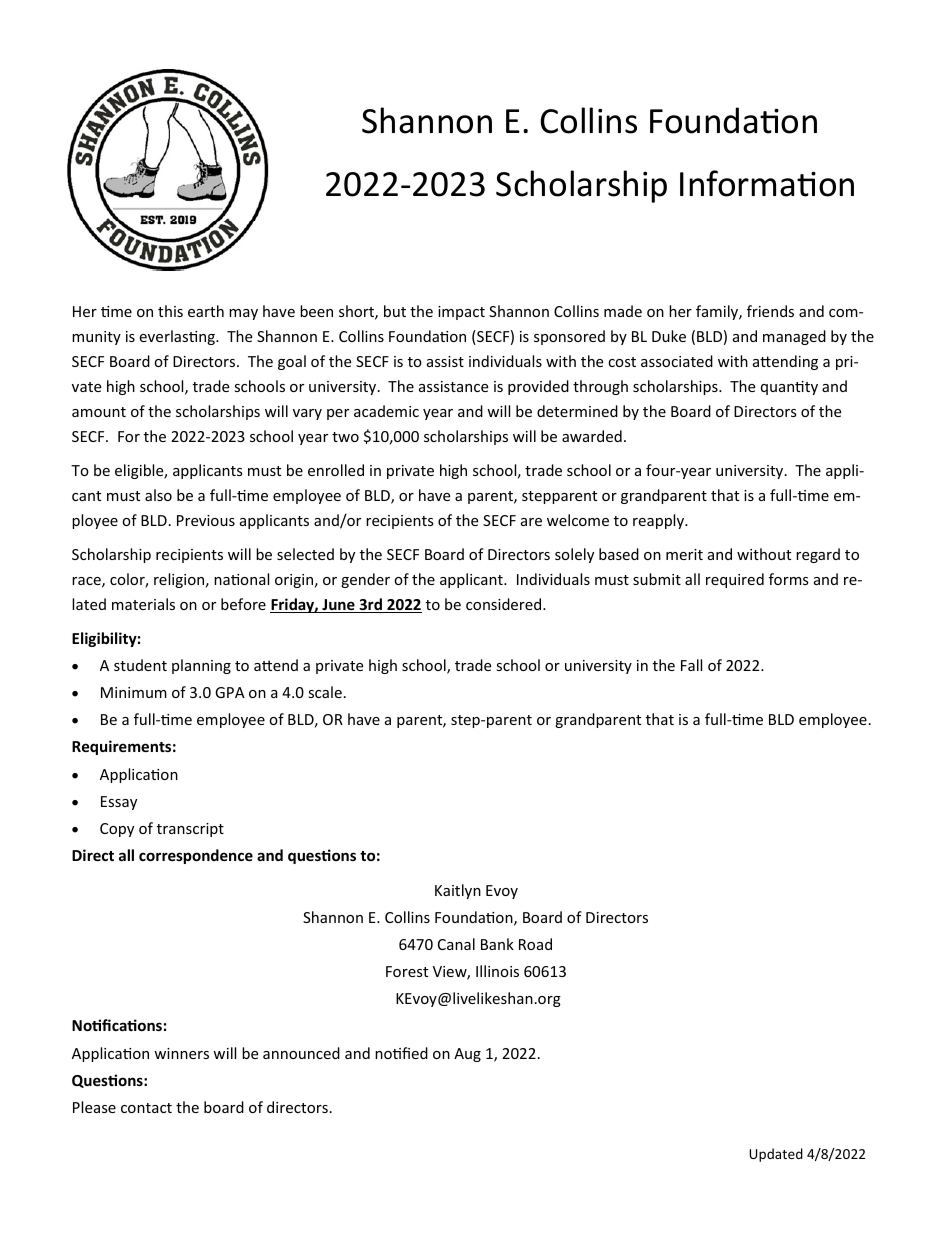 The image size is (952, 1233). What do you see at coordinates (578, 520) in the screenshot?
I see `welcome` at bounding box center [578, 520].
